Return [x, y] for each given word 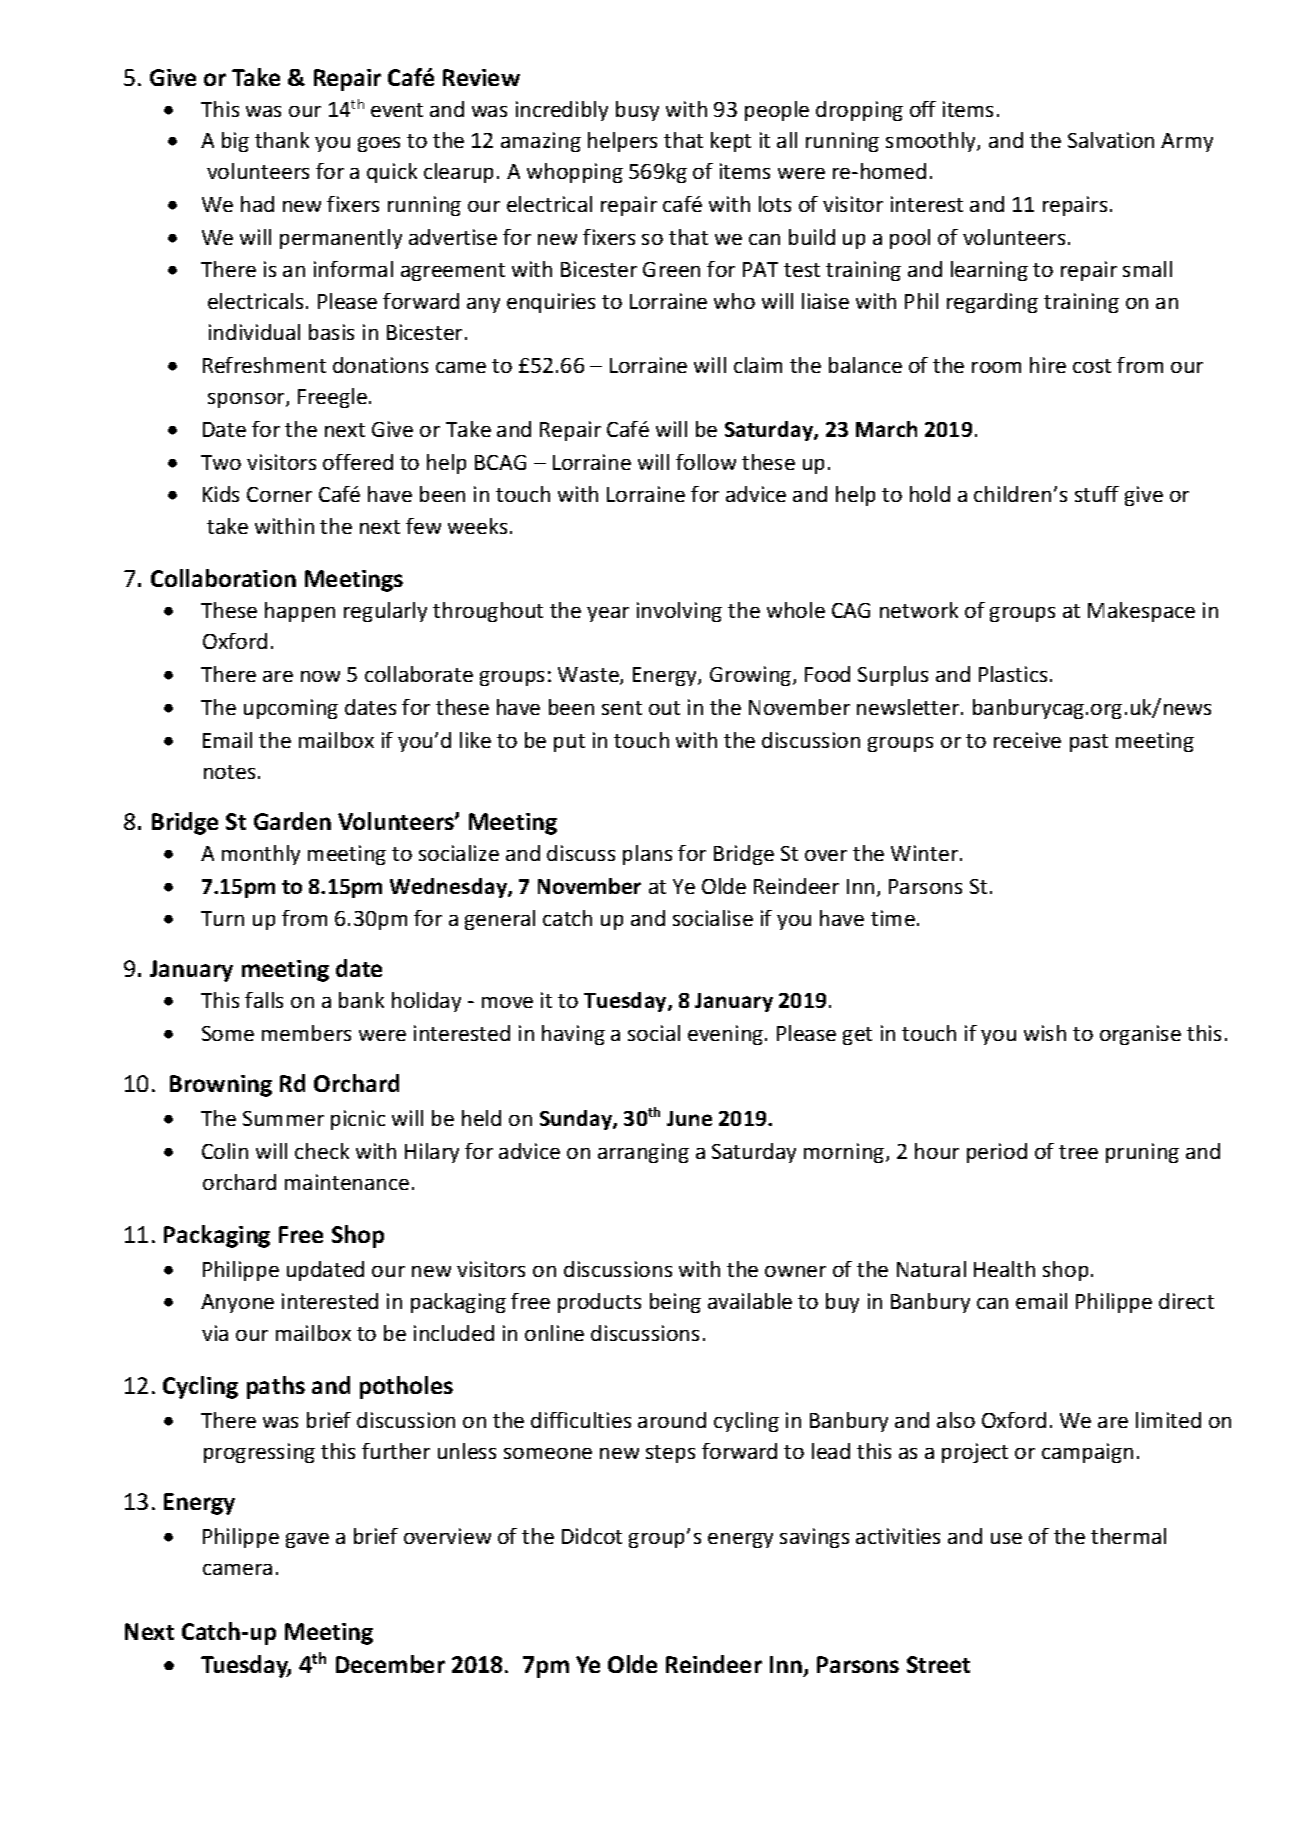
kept [731, 142]
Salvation [1111, 140]
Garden [292, 821]
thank [282, 140]
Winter [924, 853]
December [390, 1664]
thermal [1128, 1536]
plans [647, 855]
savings [814, 1538]
